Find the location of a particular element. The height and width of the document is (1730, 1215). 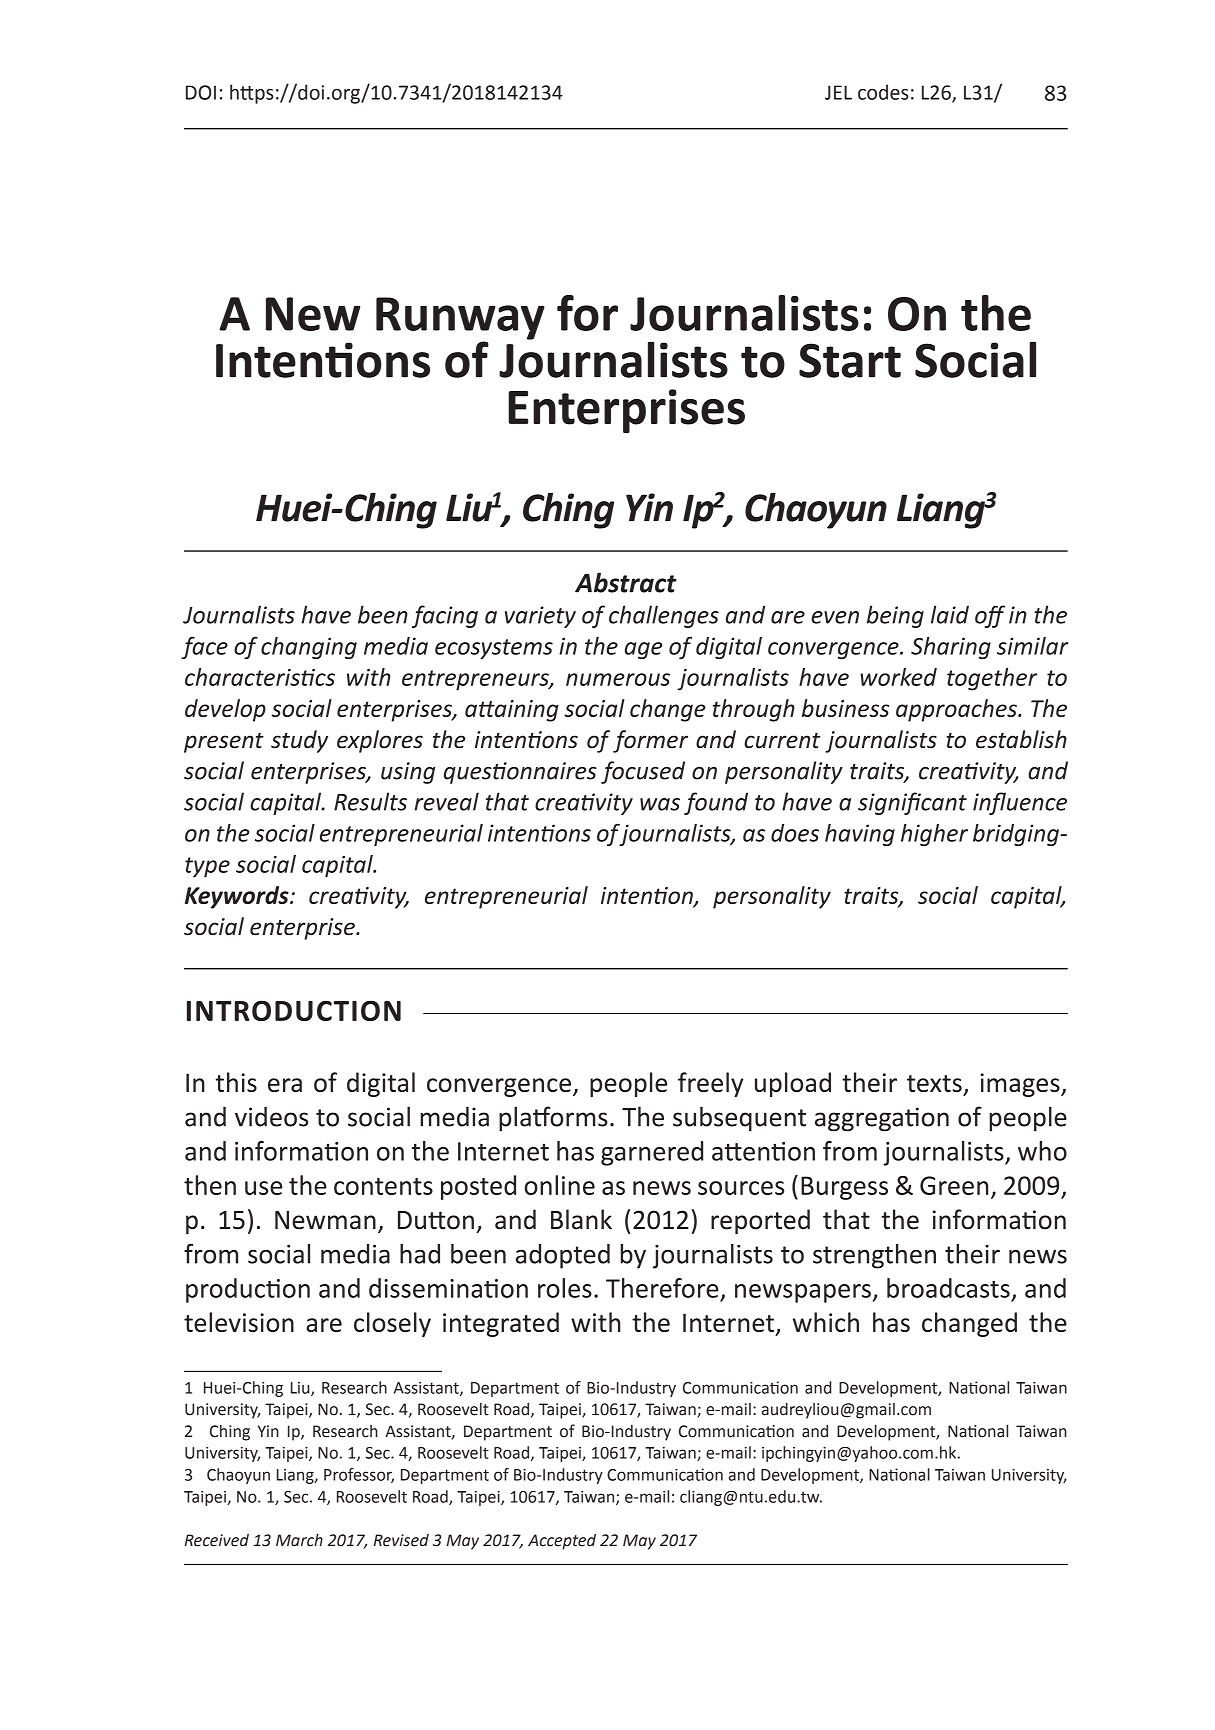

March is located at coordinates (299, 1540).
